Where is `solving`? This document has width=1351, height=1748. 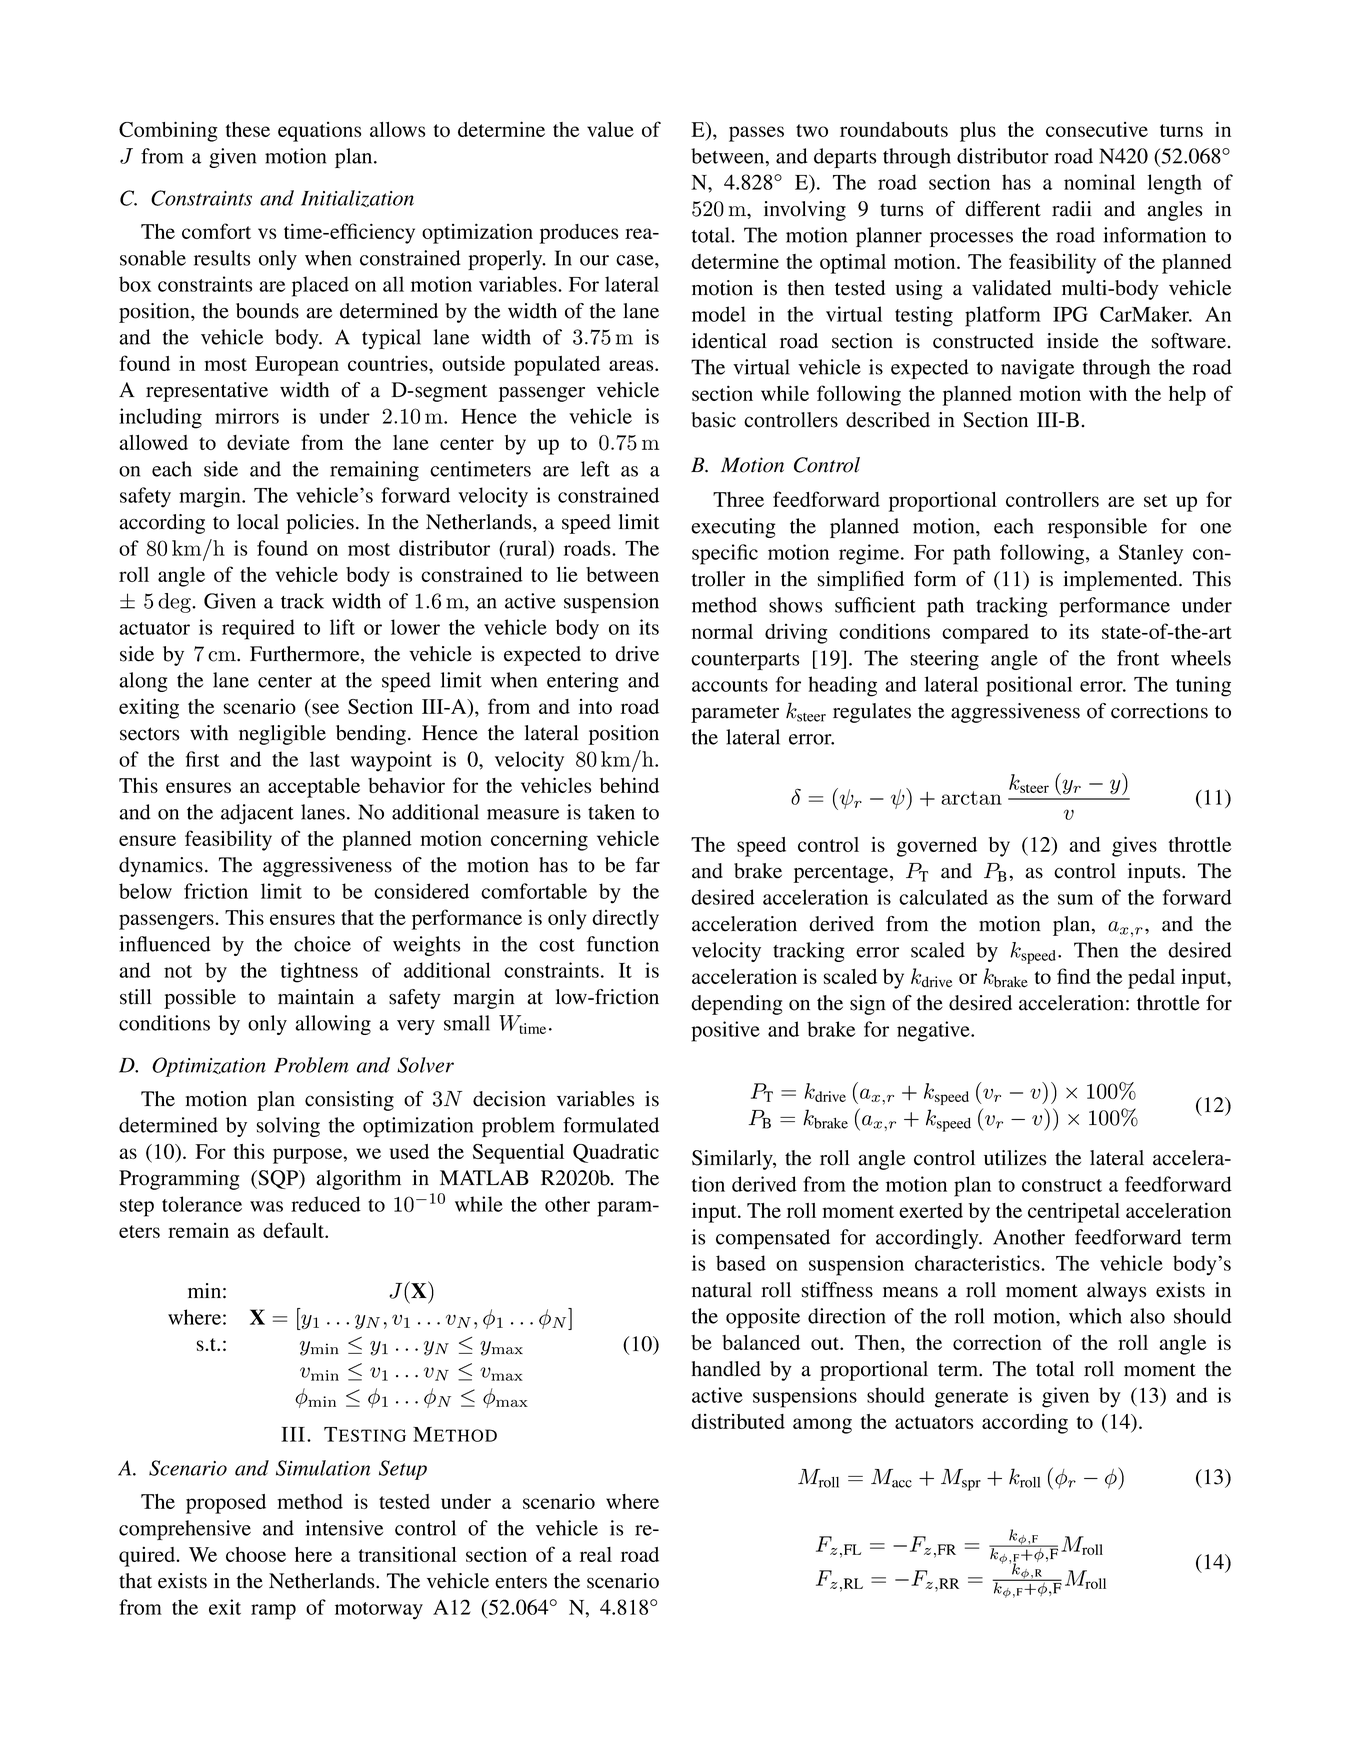
solving is located at coordinates (288, 1127).
